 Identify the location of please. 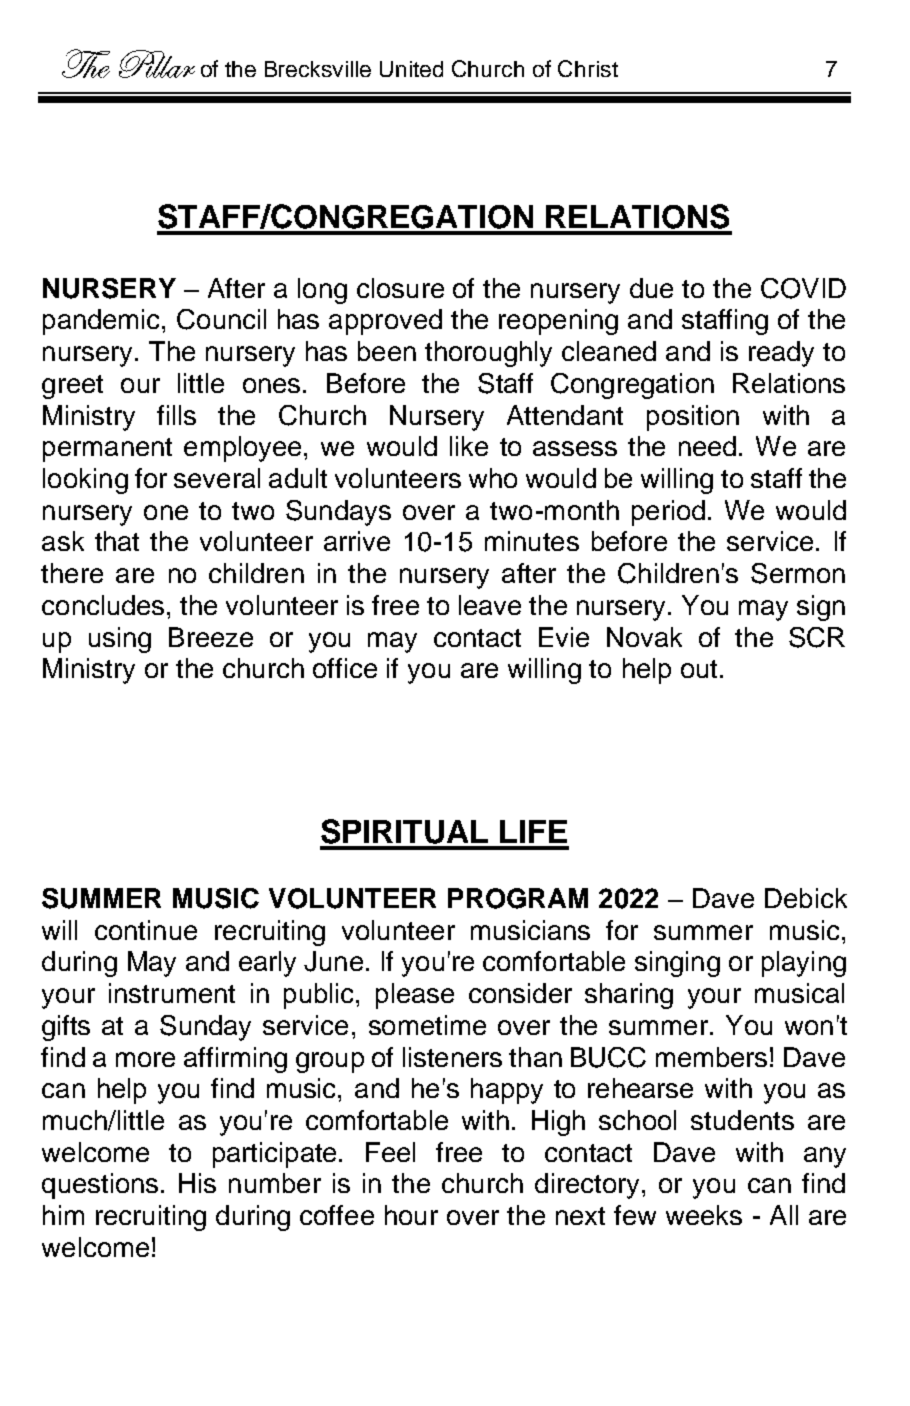
(415, 996).
